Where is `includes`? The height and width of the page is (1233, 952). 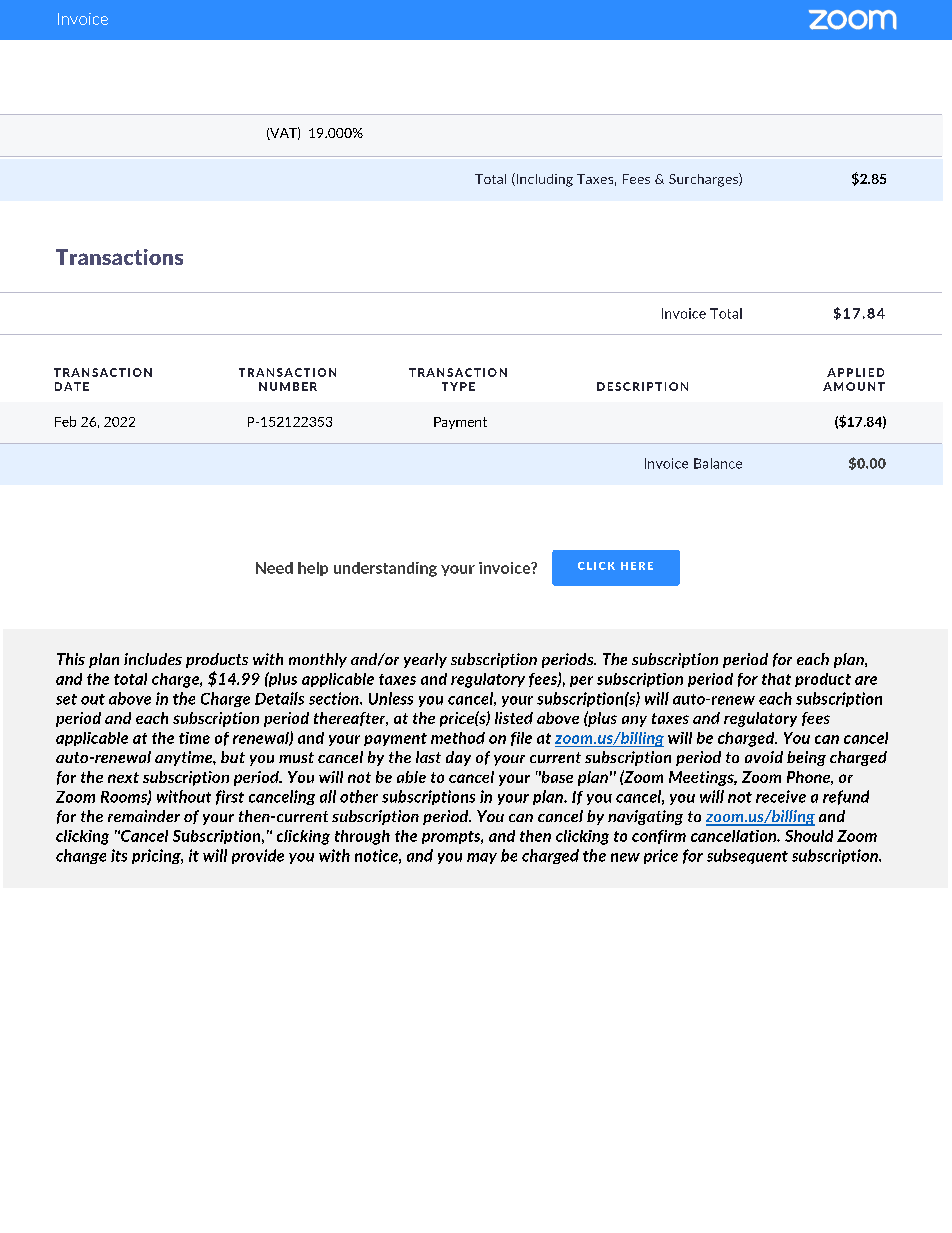
includes is located at coordinates (153, 659).
